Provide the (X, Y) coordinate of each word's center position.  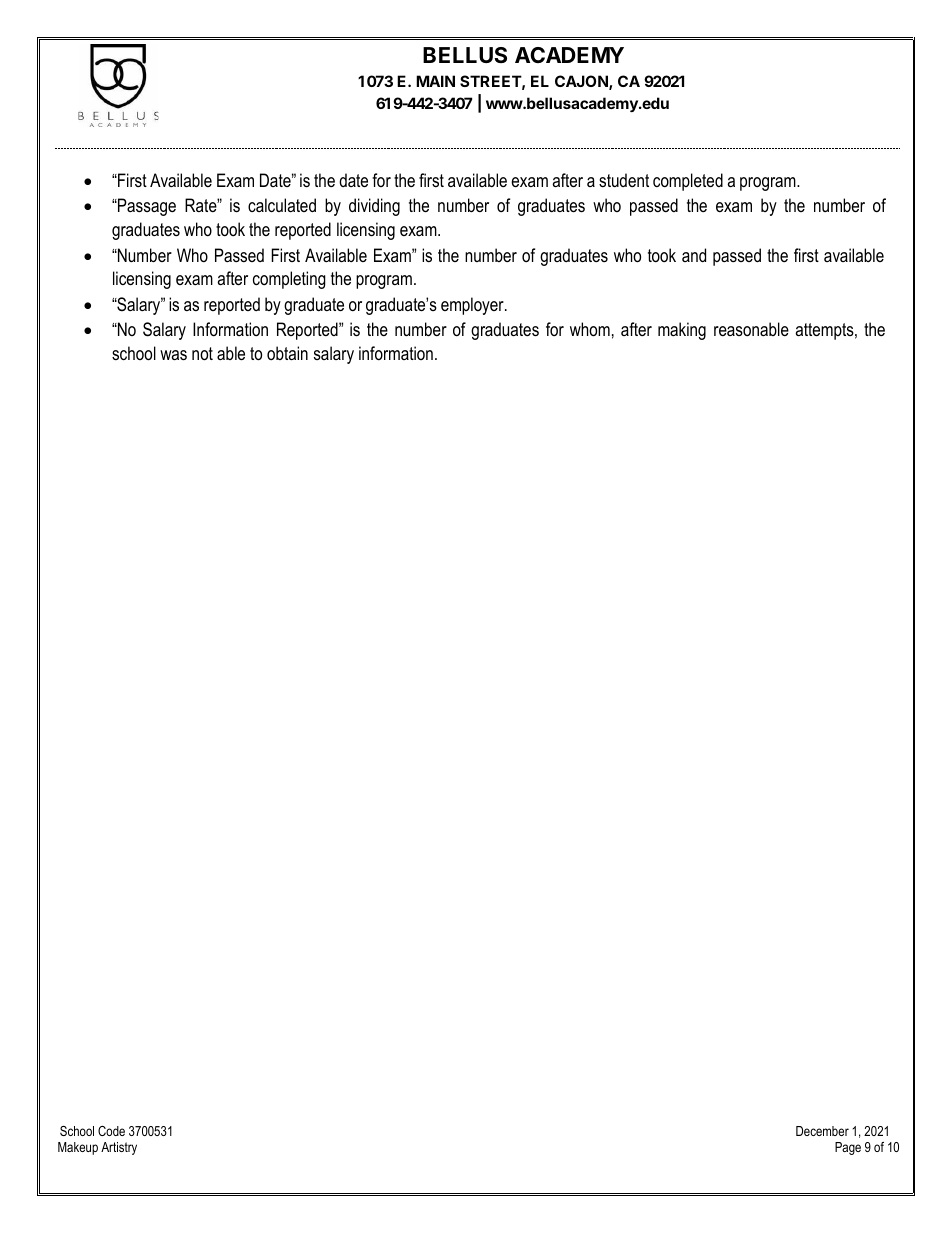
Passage (146, 207)
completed (688, 182)
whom (590, 329)
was (173, 355)
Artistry (119, 1148)
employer (473, 306)
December (822, 1131)
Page (848, 1148)
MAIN (435, 81)
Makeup (78, 1148)
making (682, 331)
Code (111, 1131)
